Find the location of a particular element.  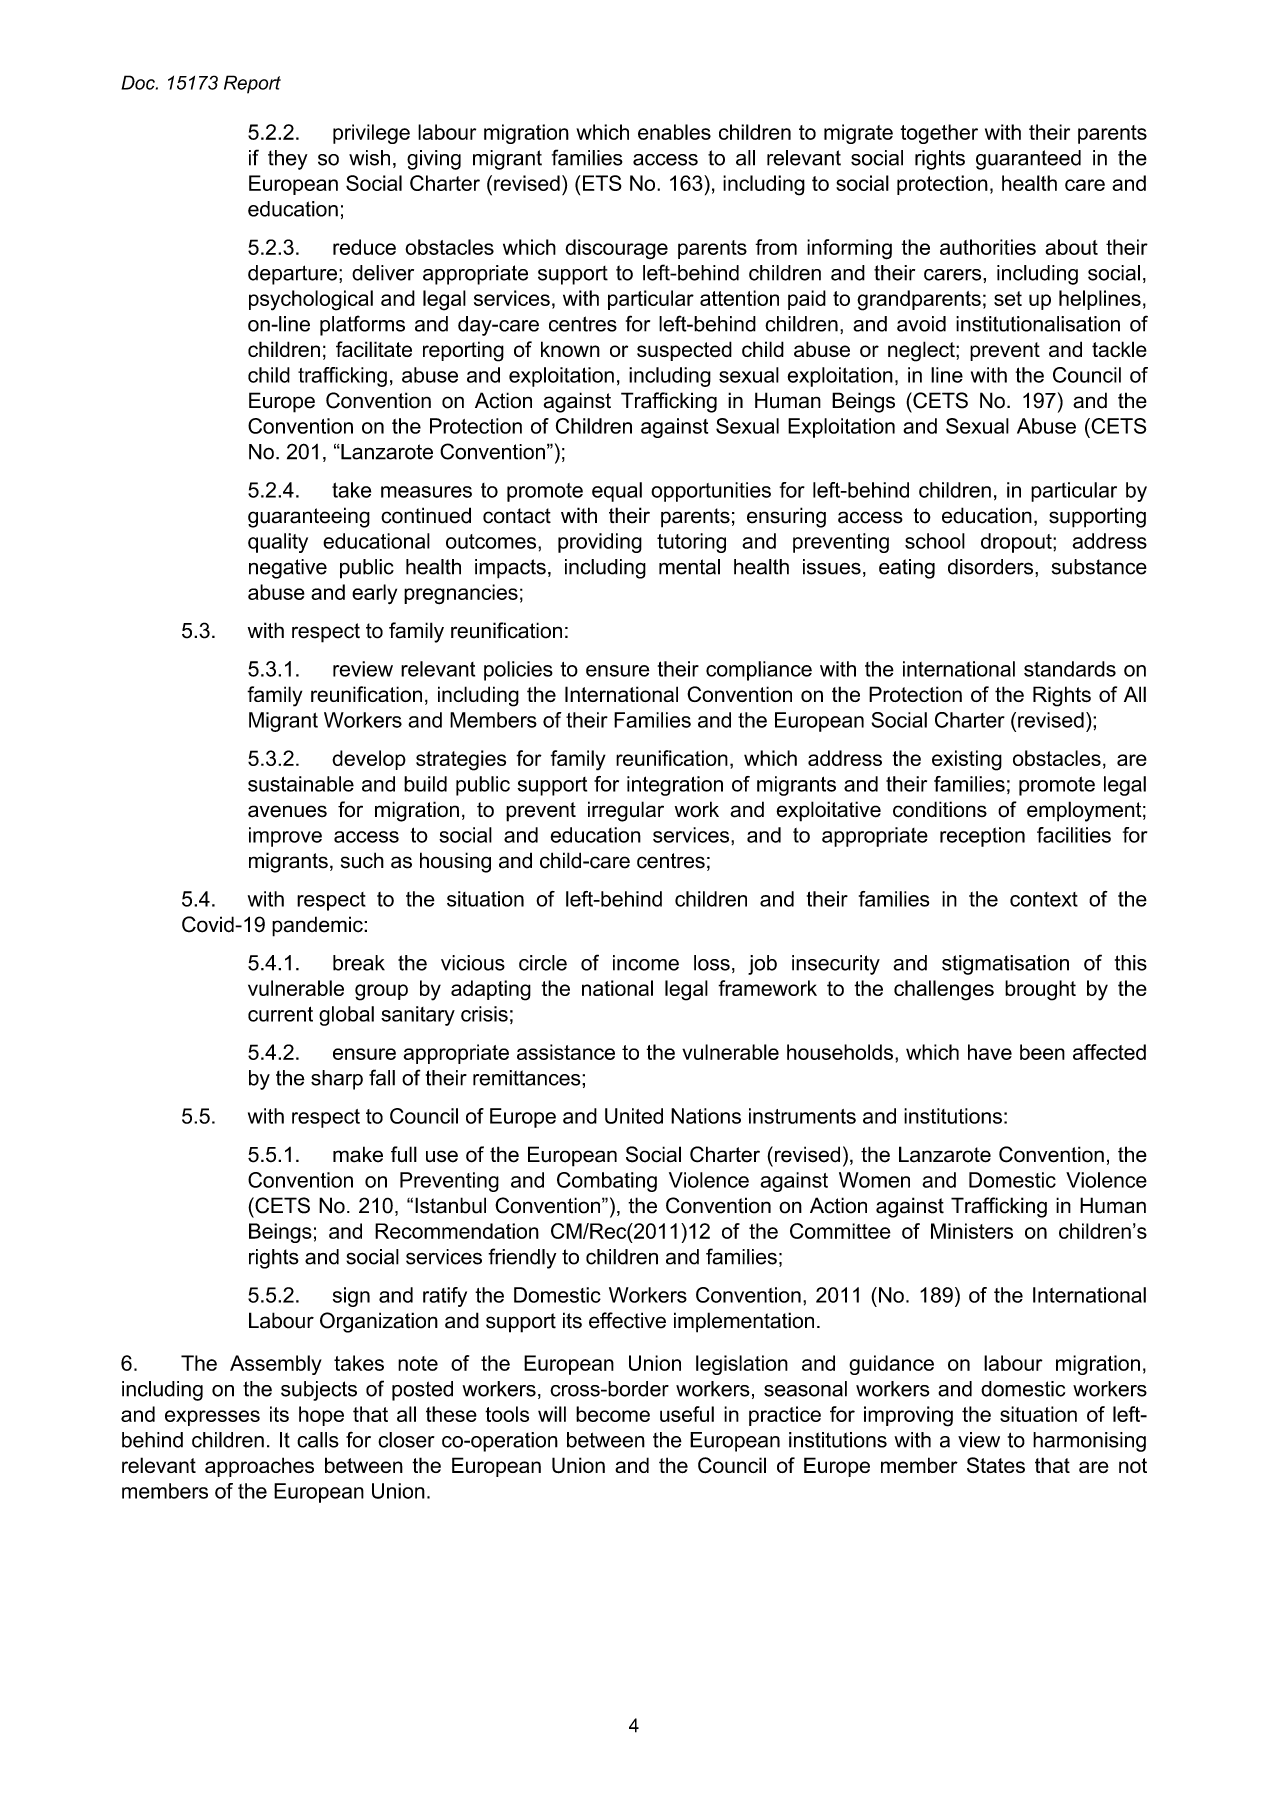

opportunities is located at coordinates (711, 492).
